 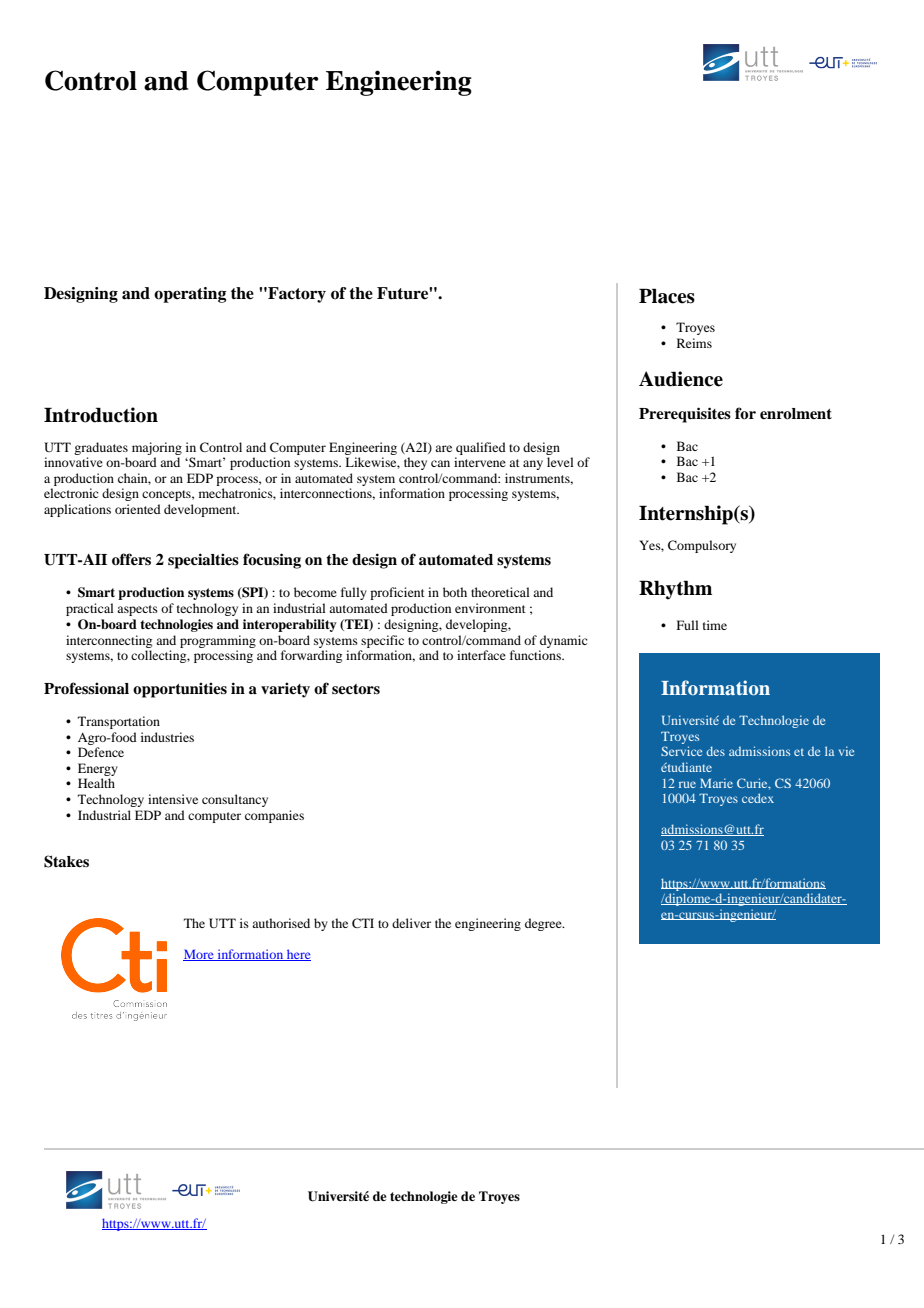 I want to click on operating, so click(x=190, y=295).
